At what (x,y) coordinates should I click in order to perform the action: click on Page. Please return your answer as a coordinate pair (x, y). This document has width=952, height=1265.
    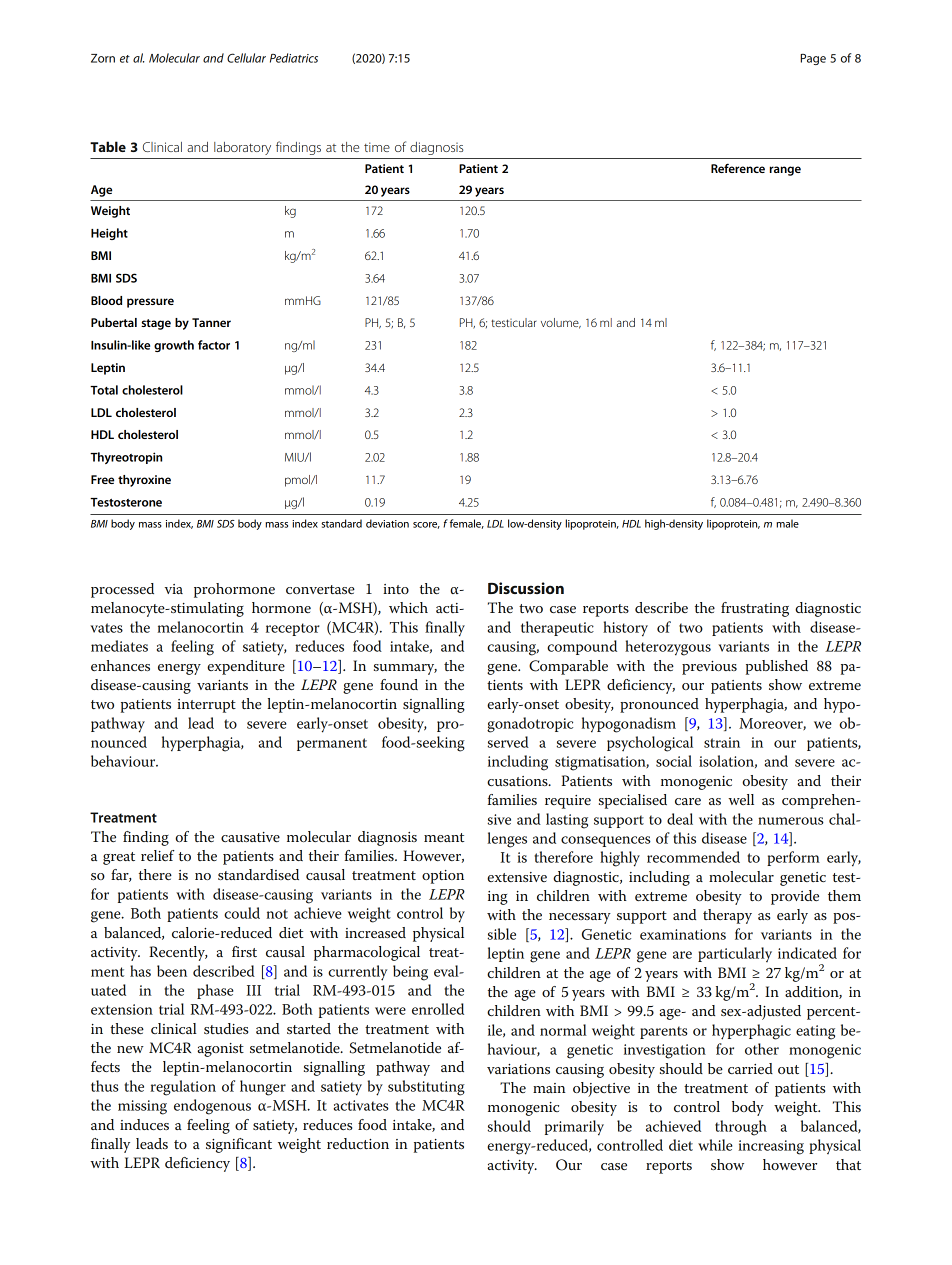
    Looking at the image, I should click on (813, 59).
